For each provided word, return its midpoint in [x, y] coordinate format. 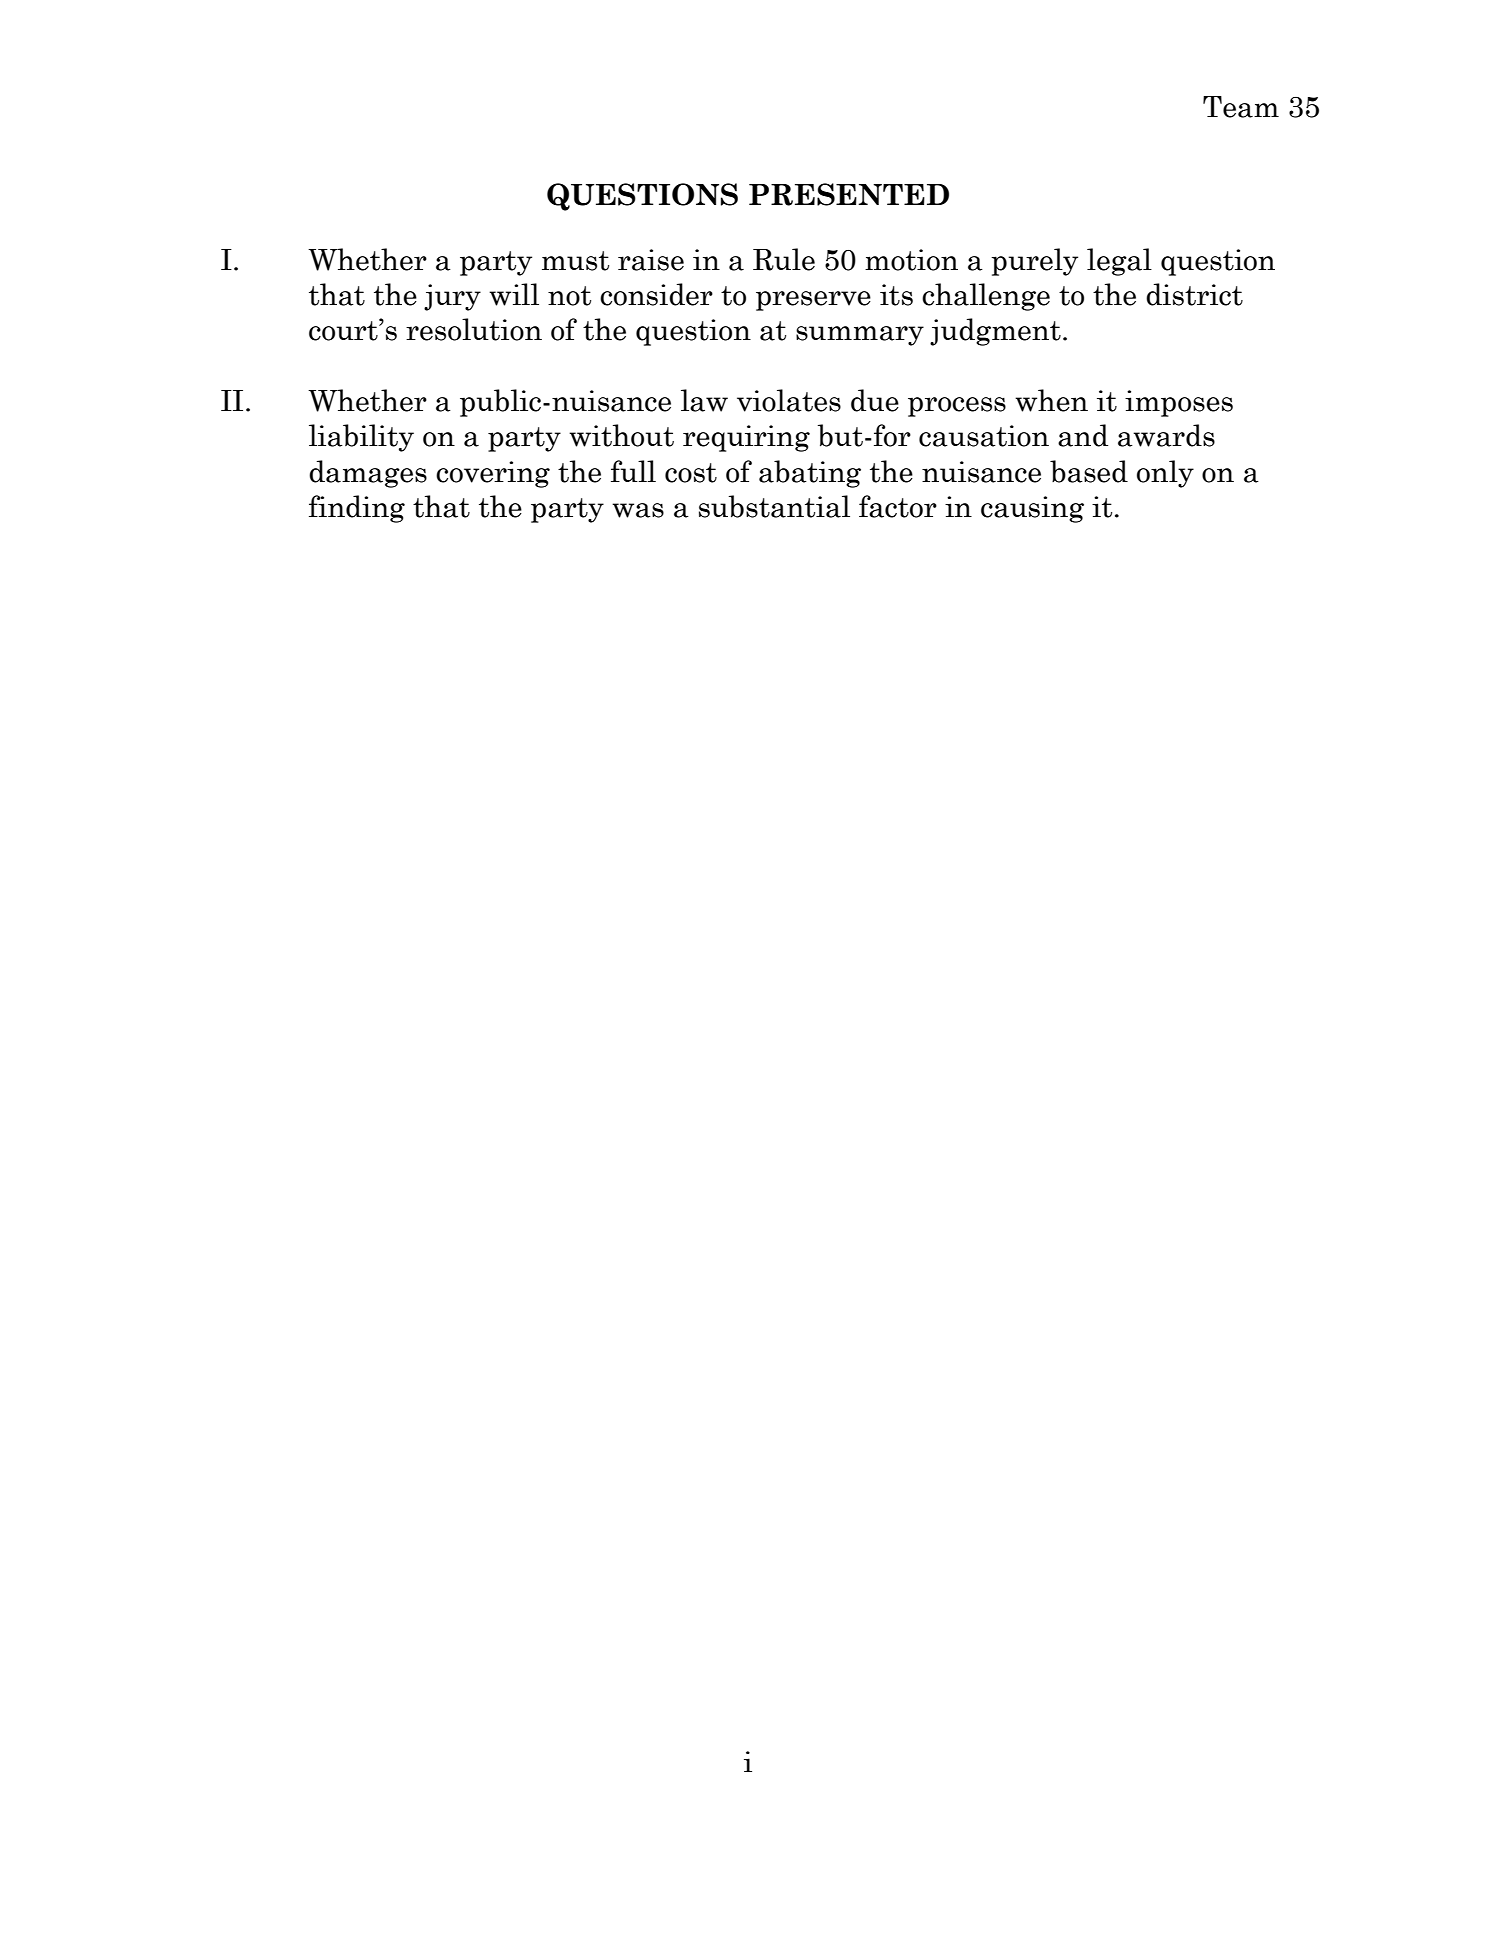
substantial [774, 506]
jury [452, 297]
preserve [813, 301]
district [1194, 294]
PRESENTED [849, 194]
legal [1119, 262]
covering [493, 474]
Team [1241, 107]
